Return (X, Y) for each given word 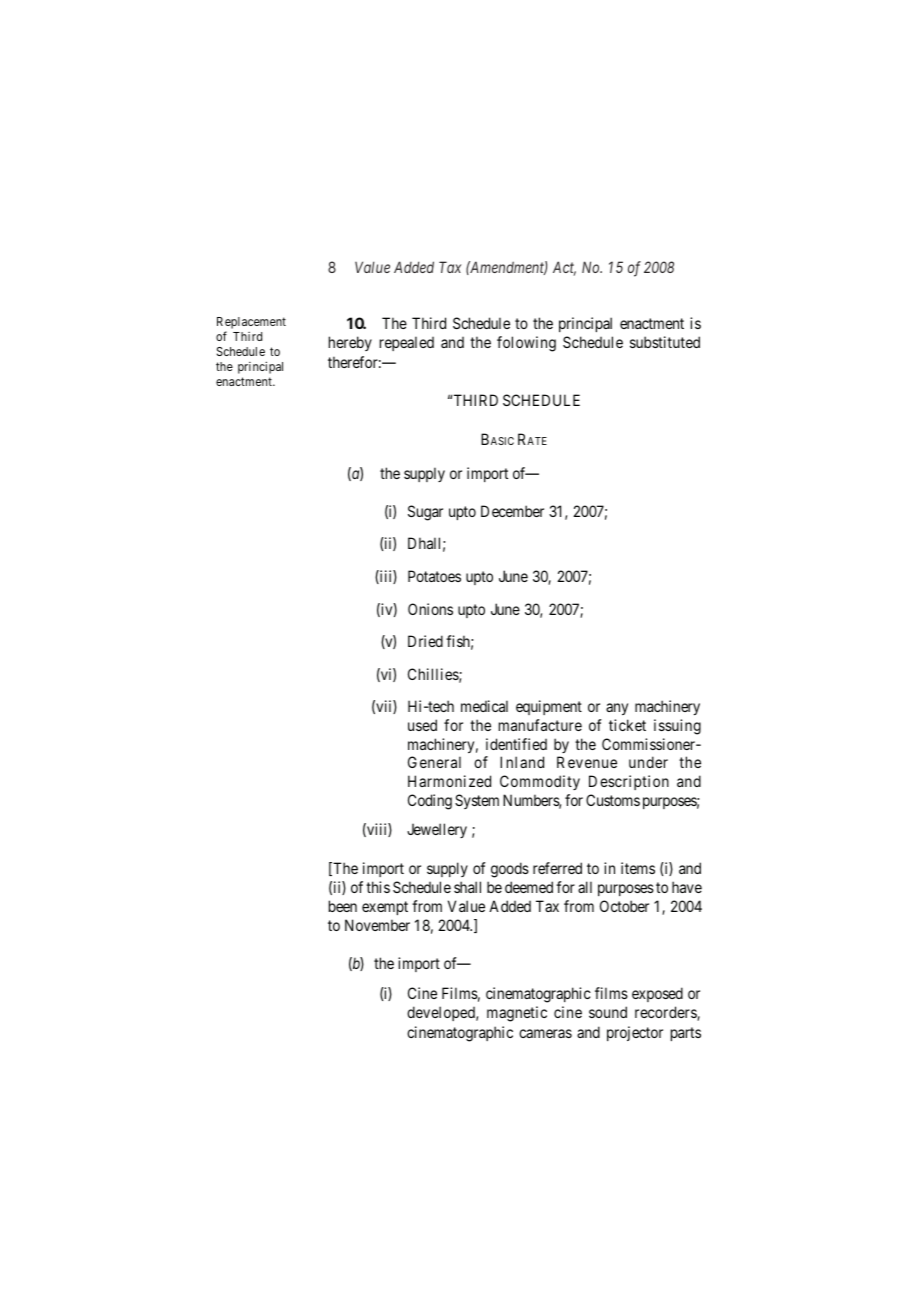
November (377, 925)
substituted (665, 342)
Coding (430, 802)
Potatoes (434, 576)
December (512, 511)
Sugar (425, 513)
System (477, 801)
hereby (350, 343)
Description (629, 782)
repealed (407, 343)
